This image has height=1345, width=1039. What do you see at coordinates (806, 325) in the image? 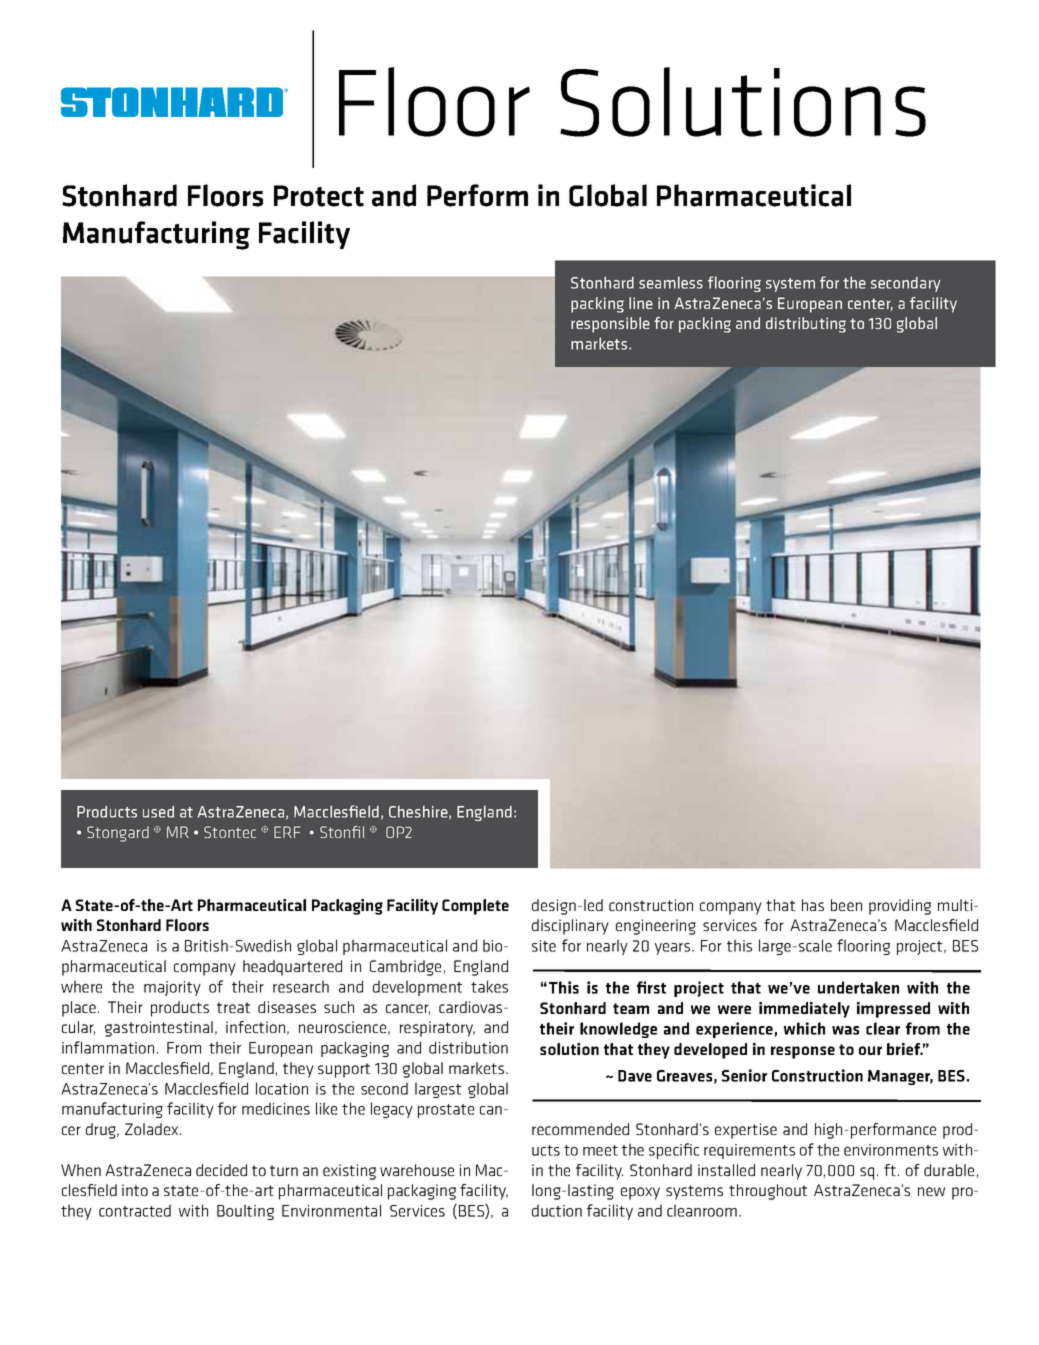
I see `distributing` at bounding box center [806, 325].
